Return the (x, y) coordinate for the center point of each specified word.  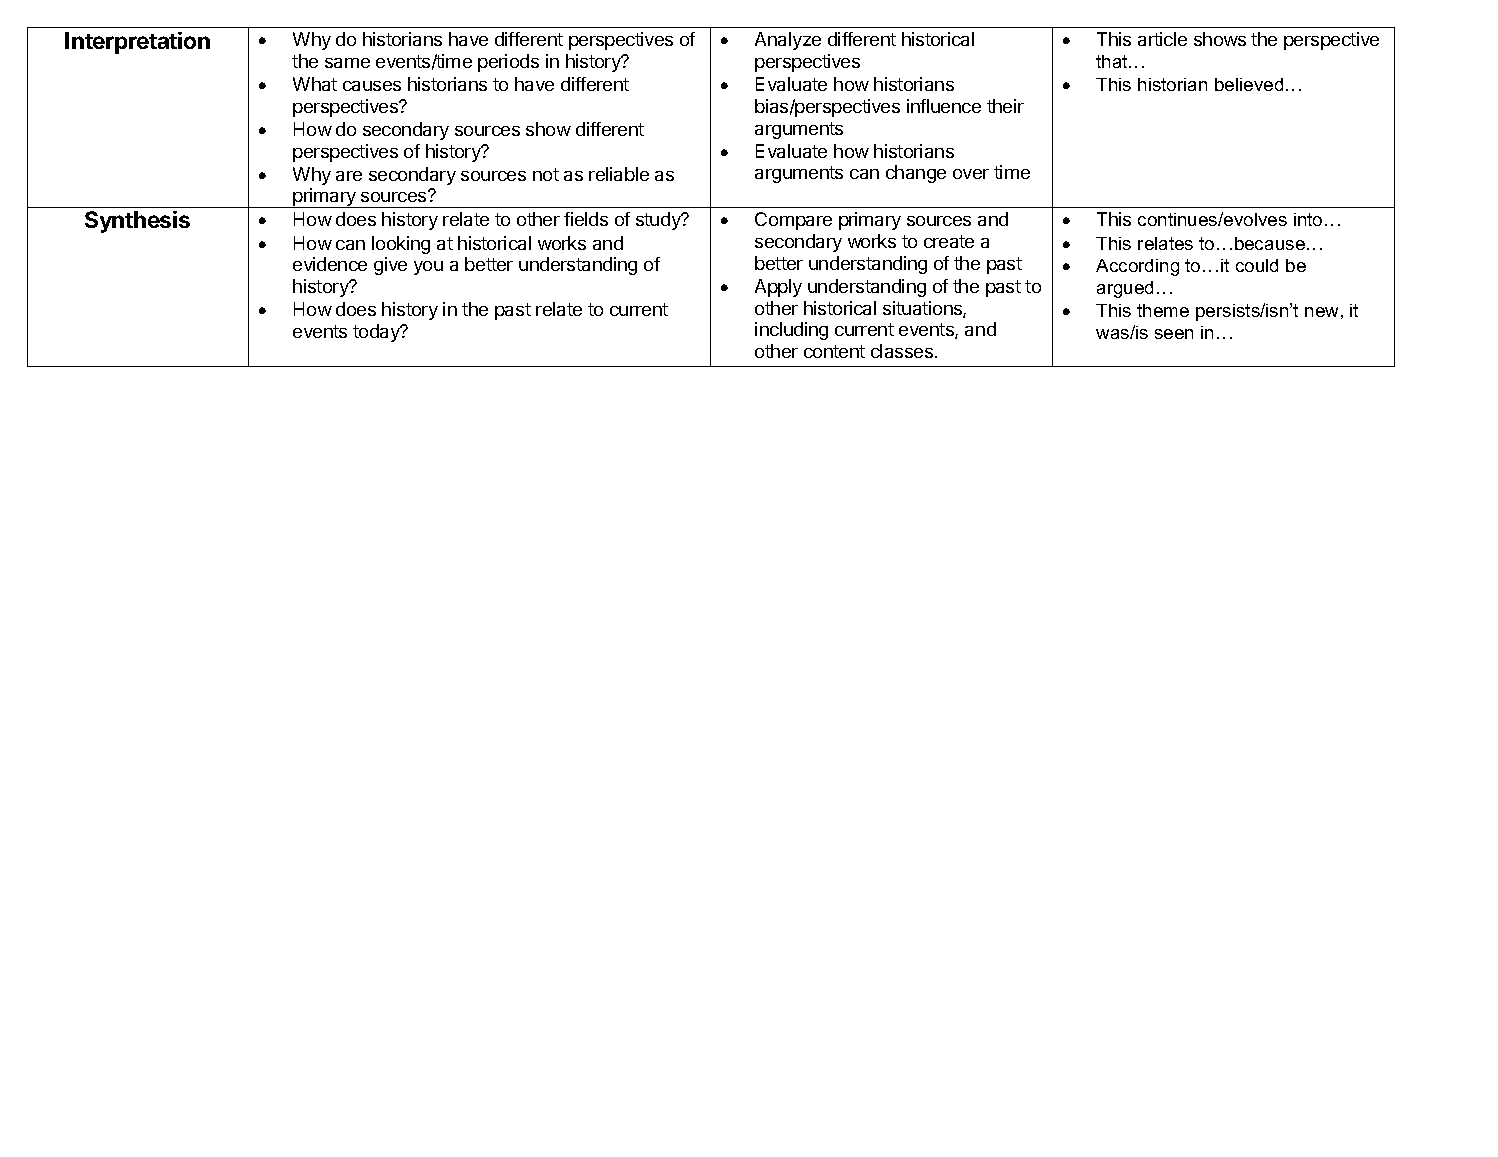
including (791, 331)
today (377, 333)
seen (1174, 334)
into (1308, 219)
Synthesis (137, 222)
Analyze (788, 41)
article (1162, 39)
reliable (619, 174)
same (347, 63)
